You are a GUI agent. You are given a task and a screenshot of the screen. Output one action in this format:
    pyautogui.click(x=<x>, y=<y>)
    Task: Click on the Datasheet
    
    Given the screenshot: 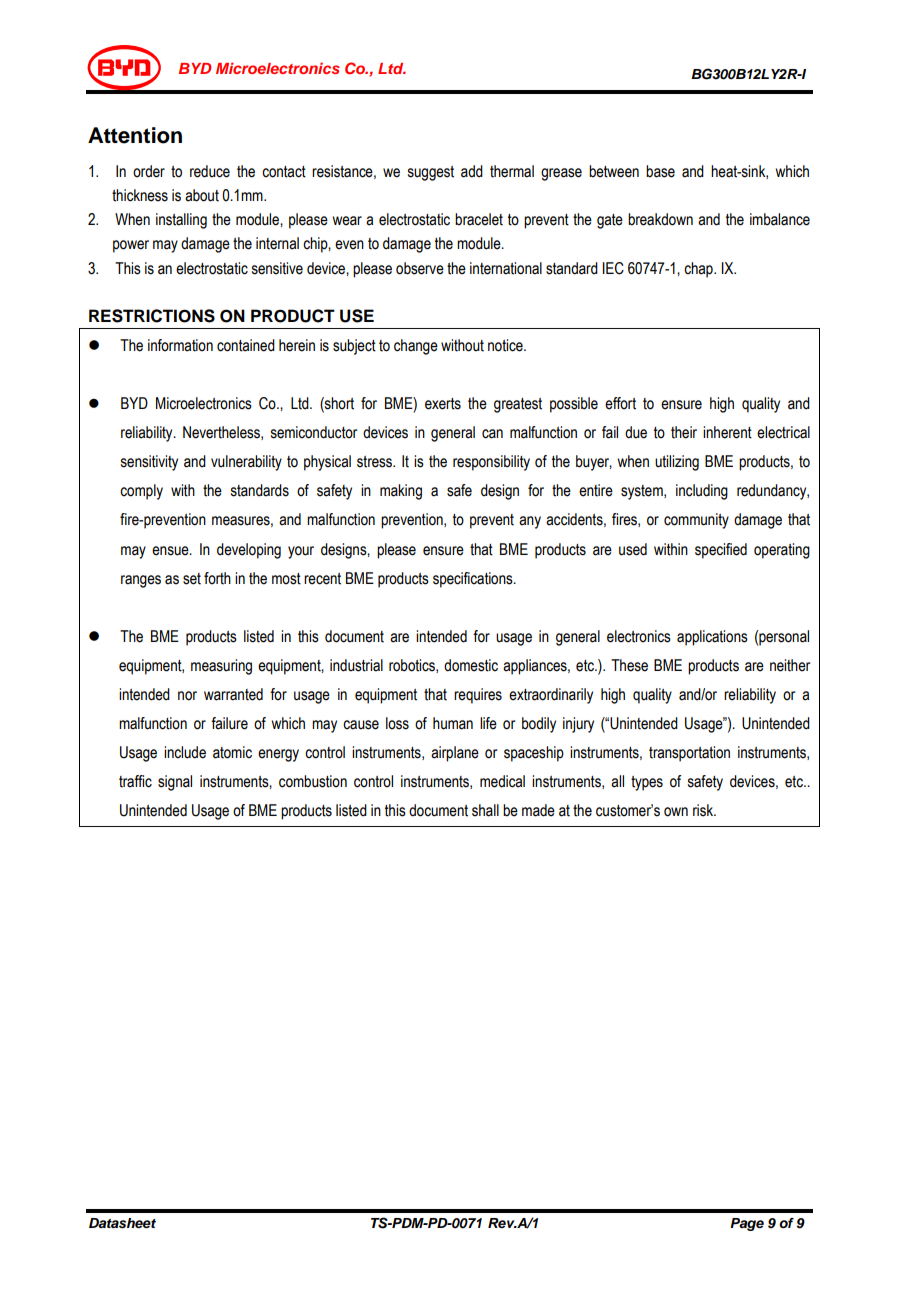 What is the action you would take?
    pyautogui.click(x=122, y=1223)
